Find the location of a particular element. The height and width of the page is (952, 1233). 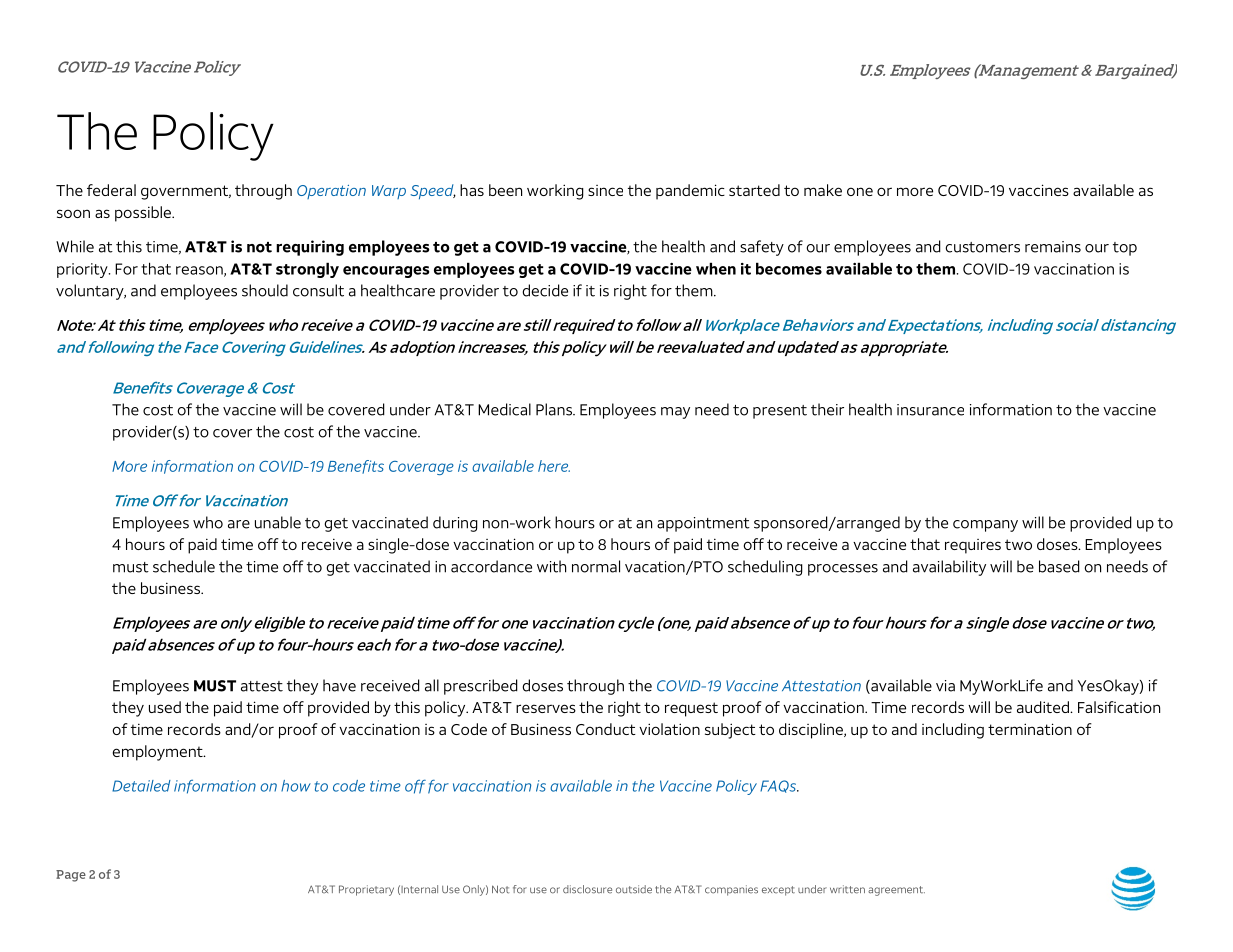

customers is located at coordinates (982, 247).
